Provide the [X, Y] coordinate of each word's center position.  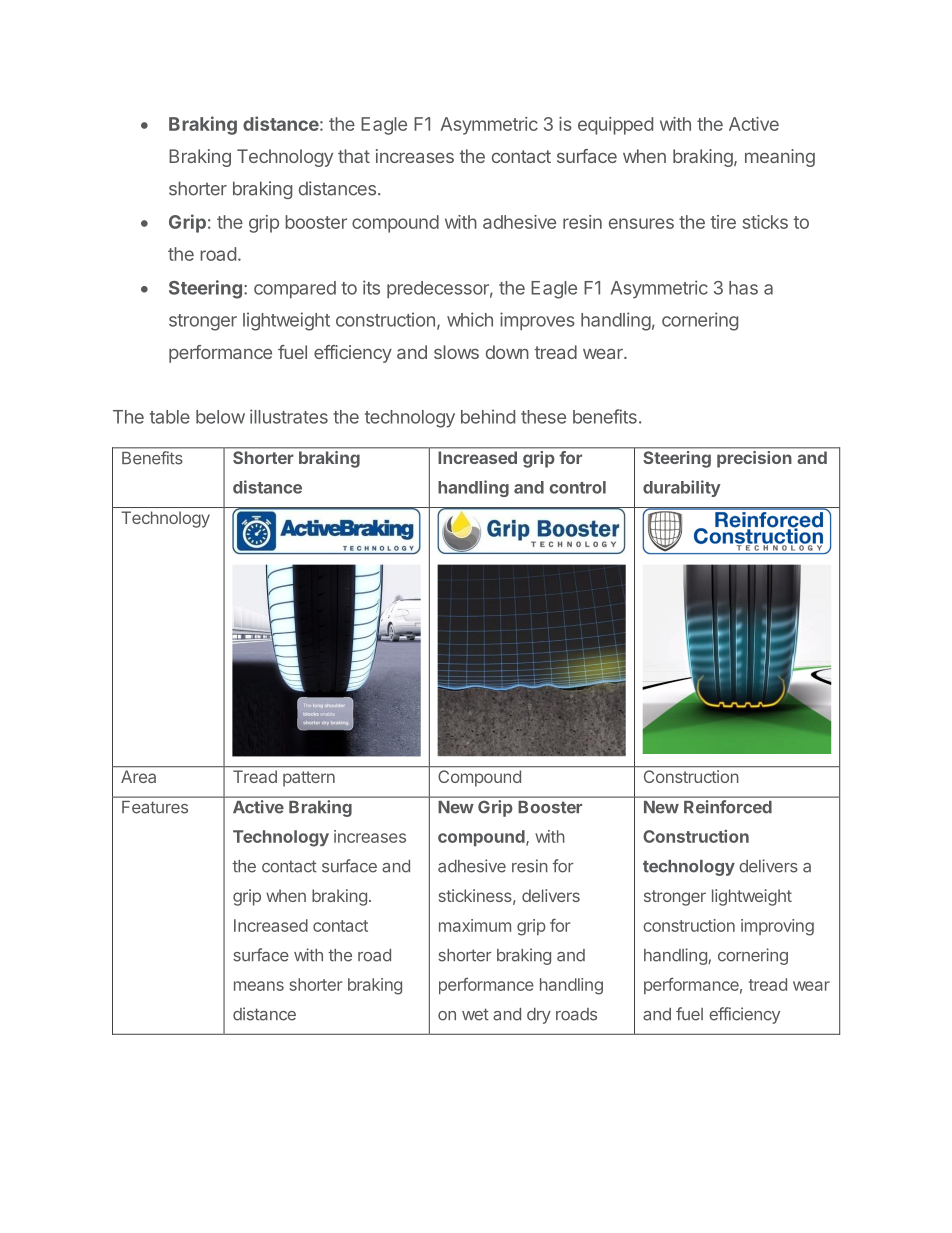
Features [155, 807]
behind [488, 416]
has [743, 288]
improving [777, 927]
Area [138, 776]
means [259, 986]
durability [682, 488]
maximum [475, 925]
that [354, 156]
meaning [780, 158]
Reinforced [727, 806]
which [470, 319]
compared [295, 290]
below [220, 417]
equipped [615, 126]
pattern [309, 779]
